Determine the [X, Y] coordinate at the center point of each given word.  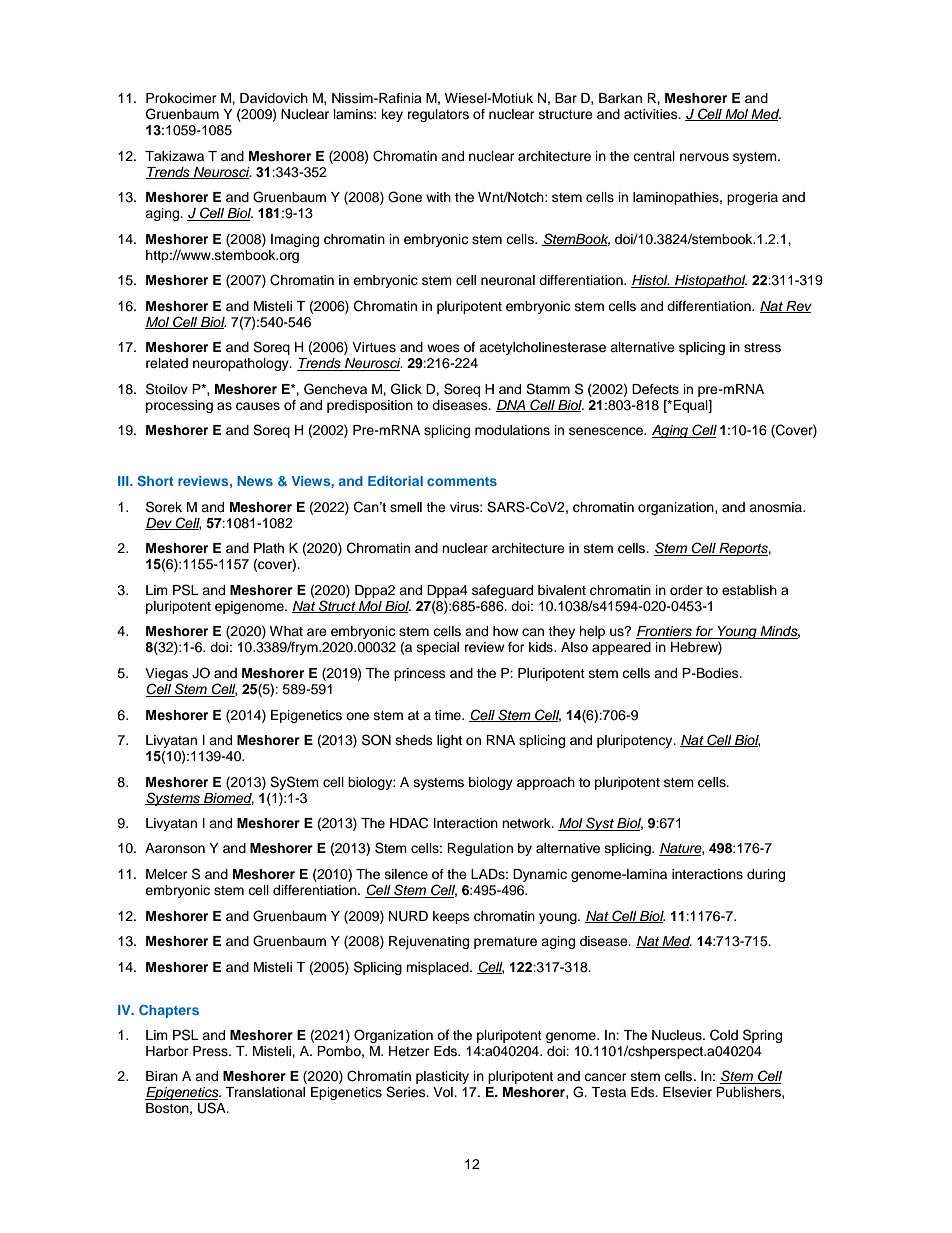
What [286, 631]
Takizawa [174, 156]
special [438, 648]
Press [211, 1051]
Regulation [480, 849]
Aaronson [175, 848]
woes [443, 348]
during [766, 875]
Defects [655, 389]
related [167, 363]
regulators [438, 115]
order [686, 590]
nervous [704, 157]
